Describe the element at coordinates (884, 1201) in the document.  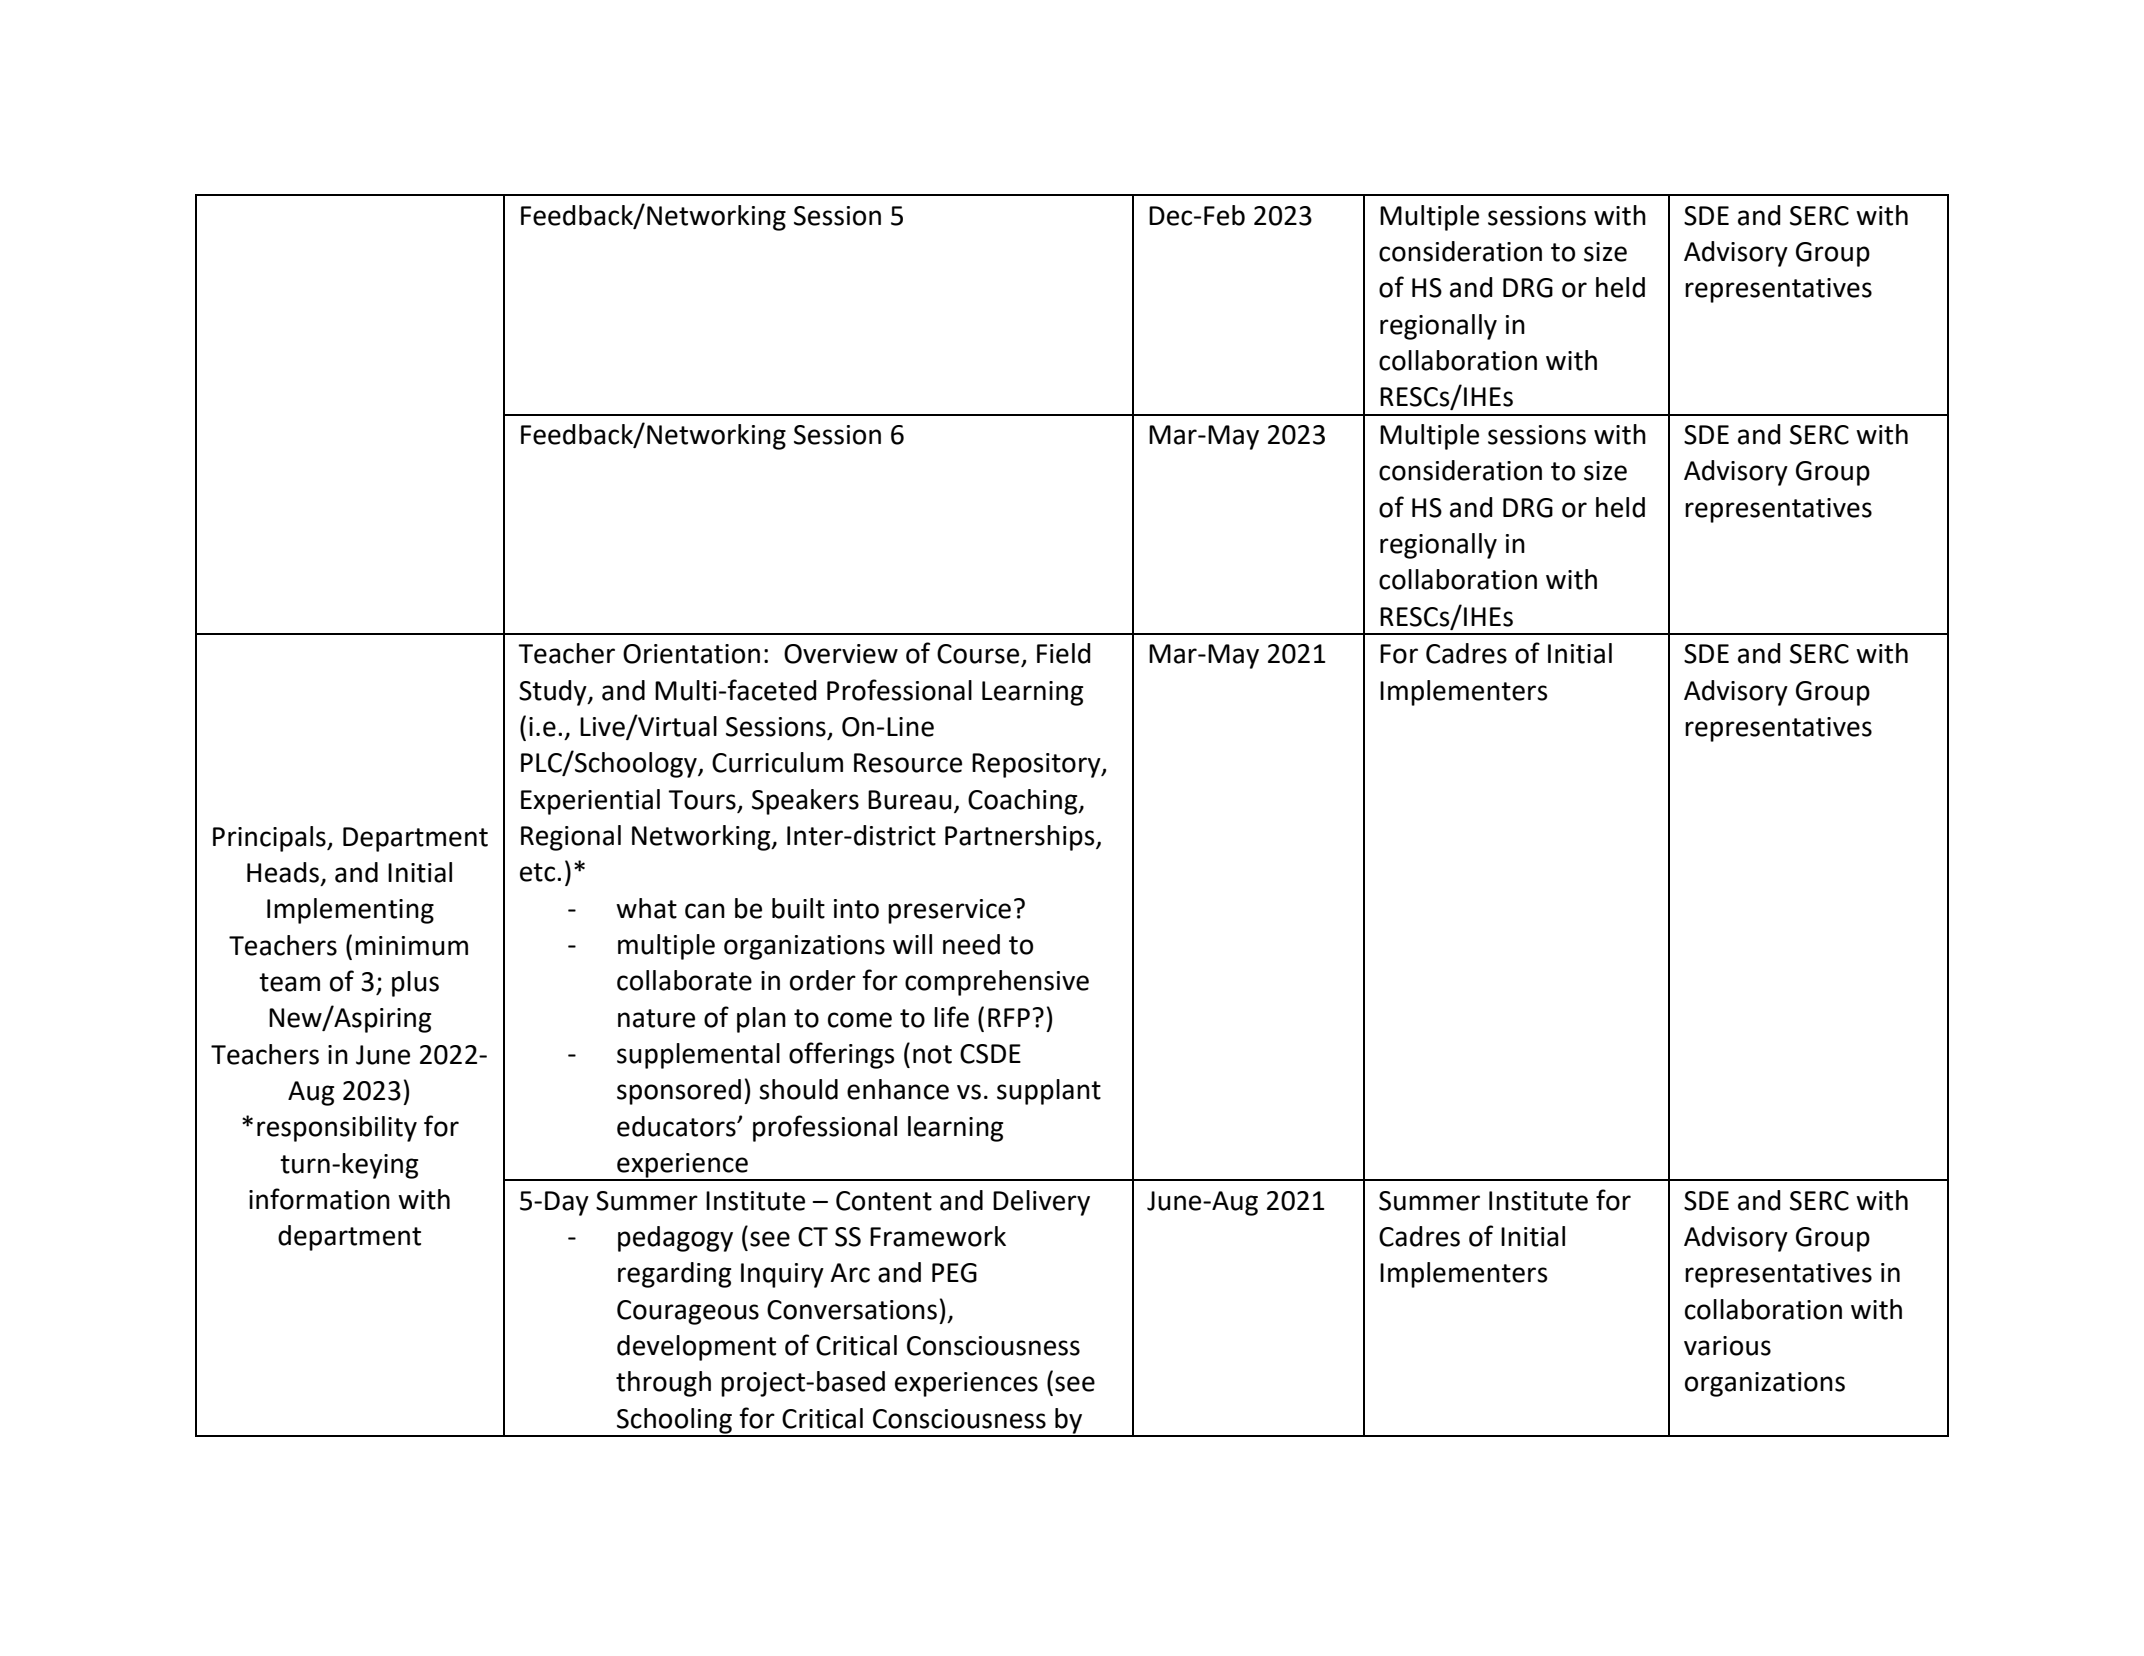
I see `Content` at that location.
